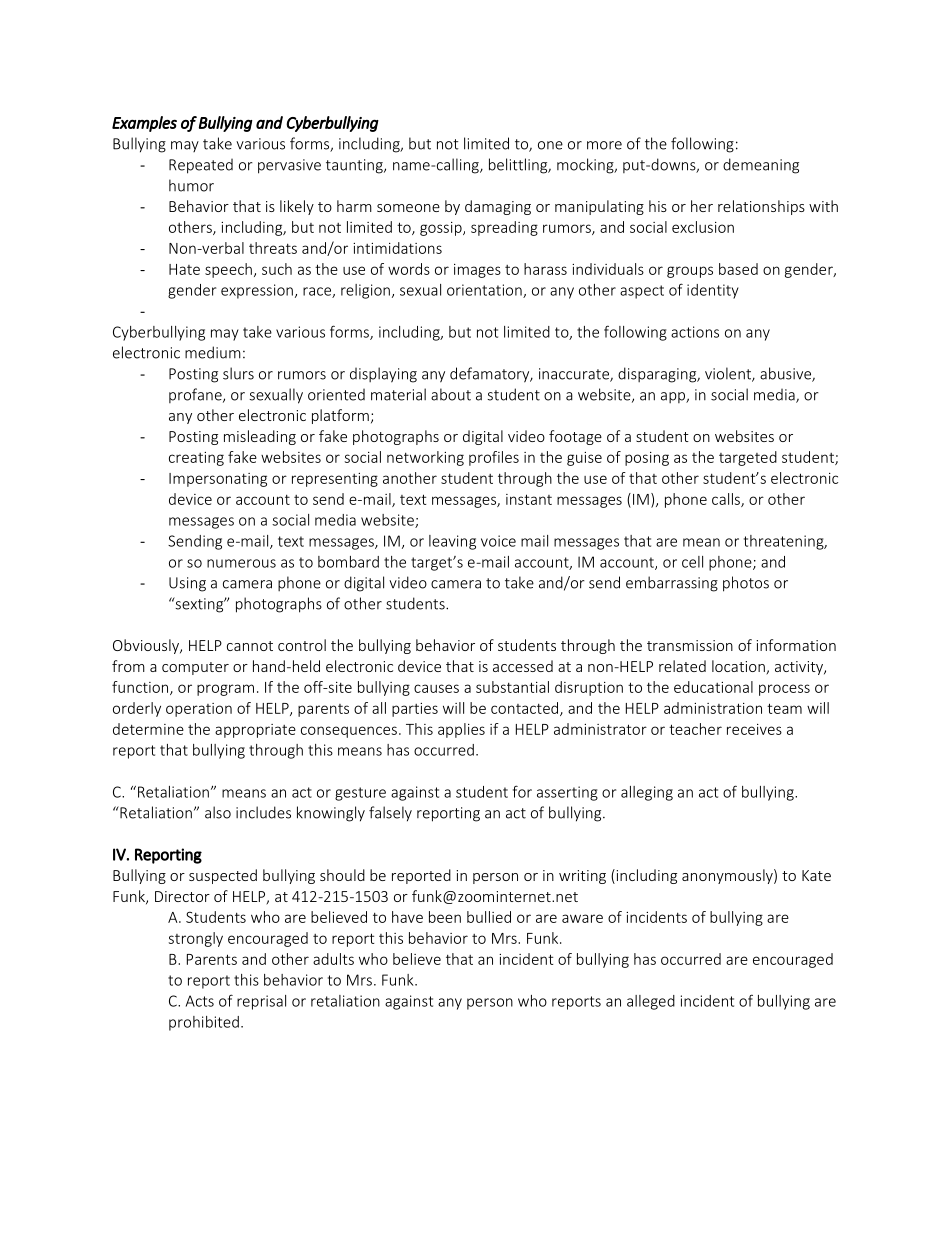 This screenshot has width=952, height=1233. I want to click on abusive, so click(786, 374).
